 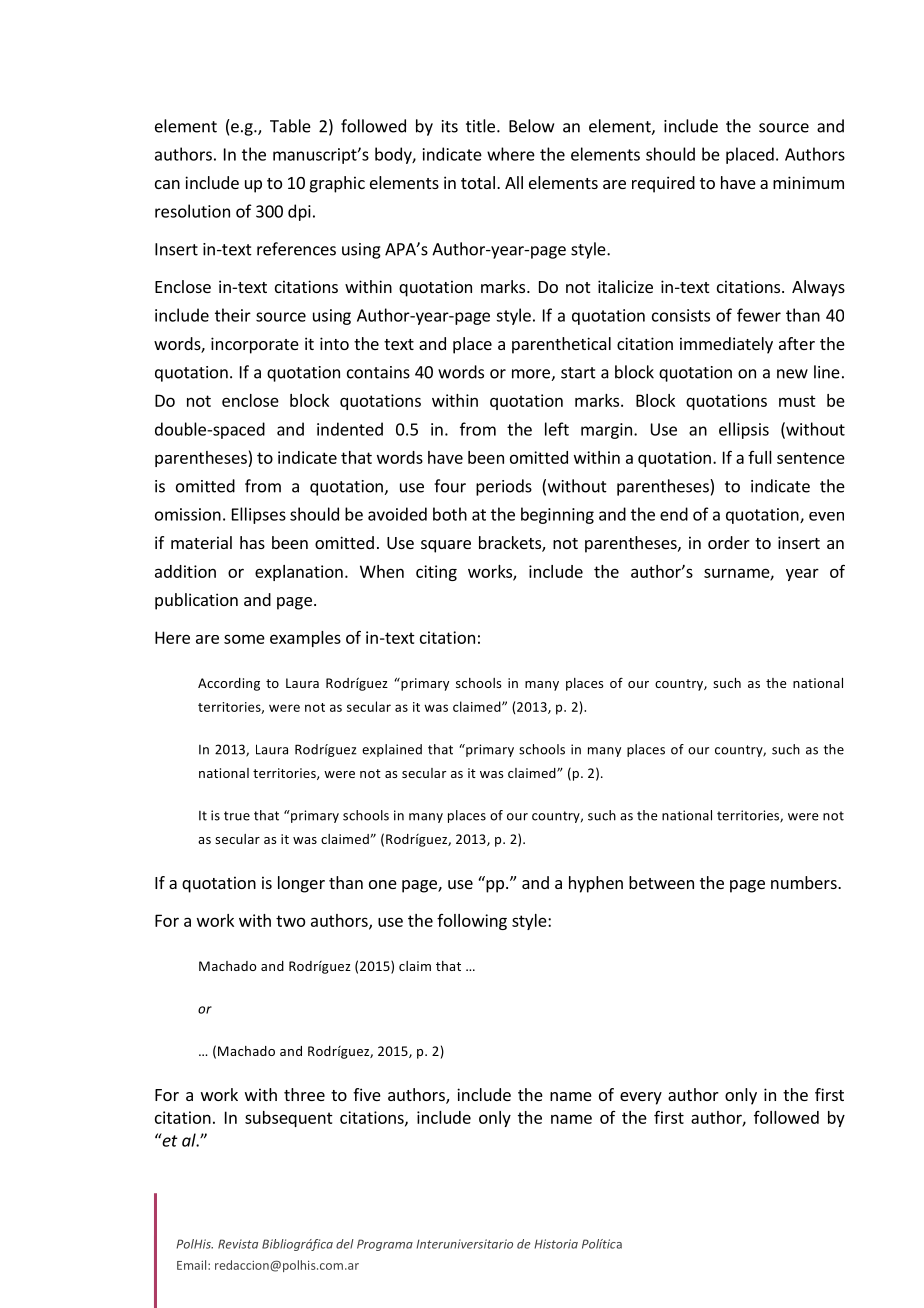 What do you see at coordinates (238, 1244) in the image?
I see `Revista` at bounding box center [238, 1244].
